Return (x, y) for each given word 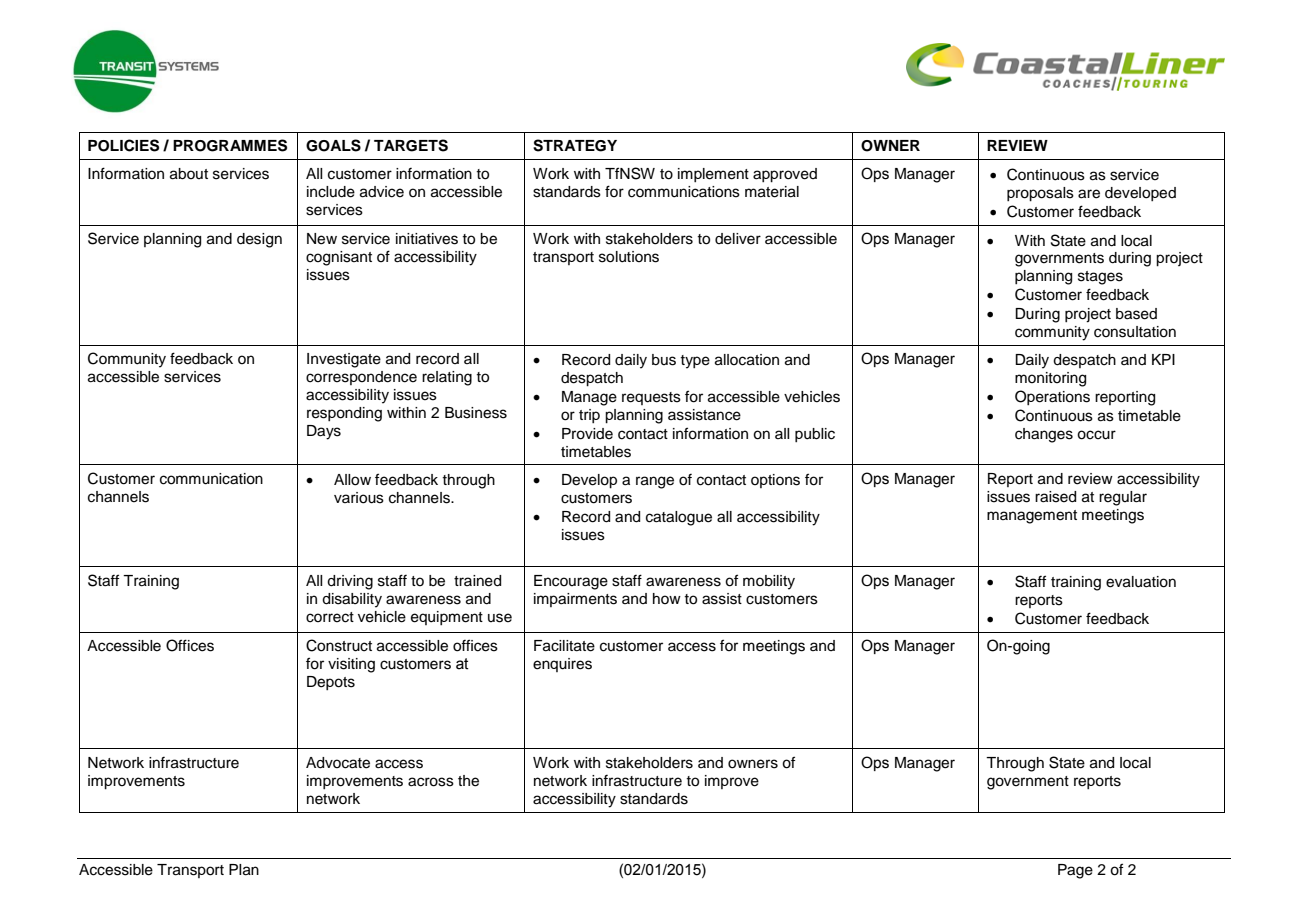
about (189, 174)
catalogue (679, 518)
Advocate (338, 763)
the (468, 781)
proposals (1040, 194)
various (359, 498)
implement (713, 175)
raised (1055, 497)
